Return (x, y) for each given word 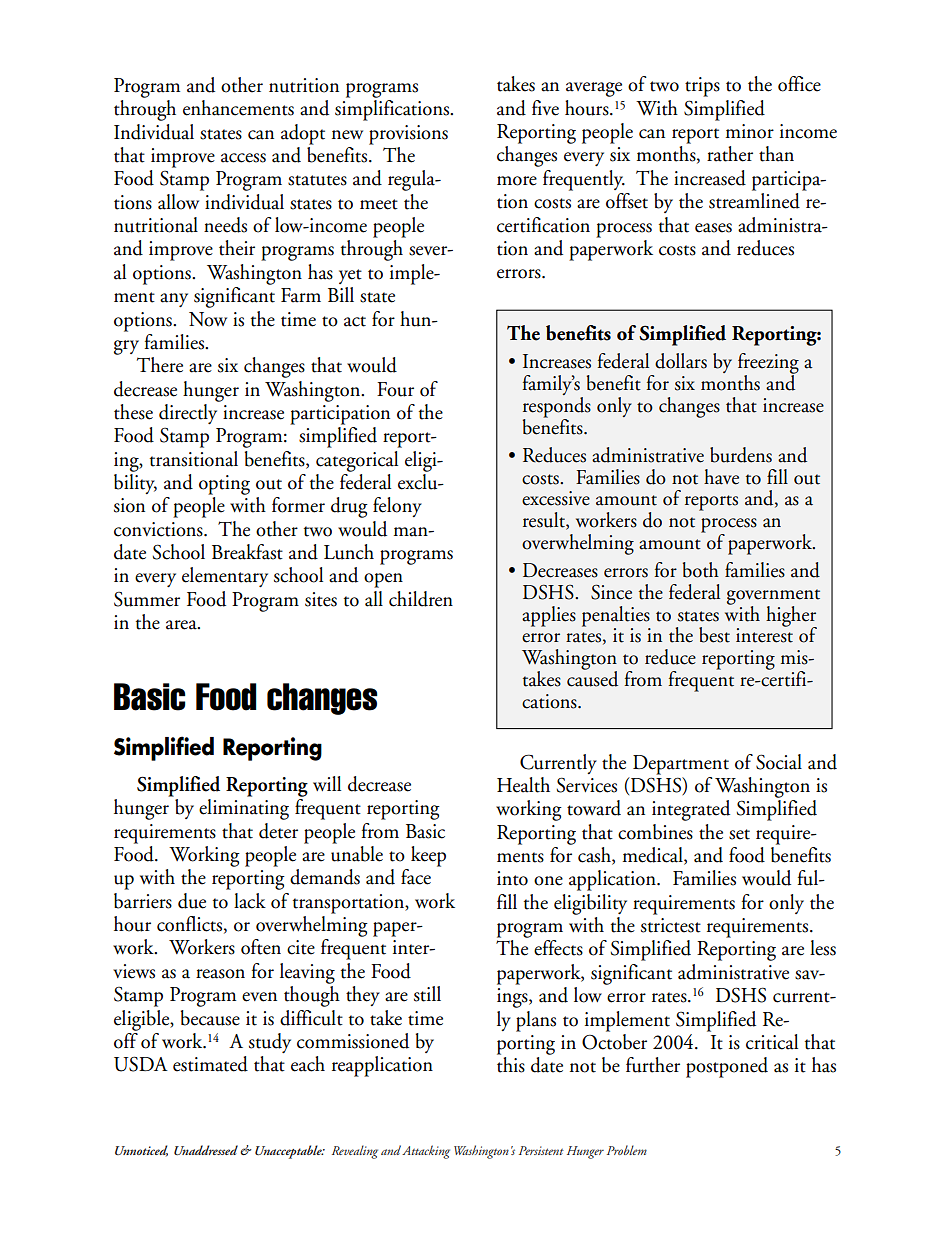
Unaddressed (206, 1150)
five (545, 108)
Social (779, 762)
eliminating (244, 809)
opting (224, 485)
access (243, 158)
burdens (741, 455)
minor (750, 131)
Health (523, 785)
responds (557, 408)
